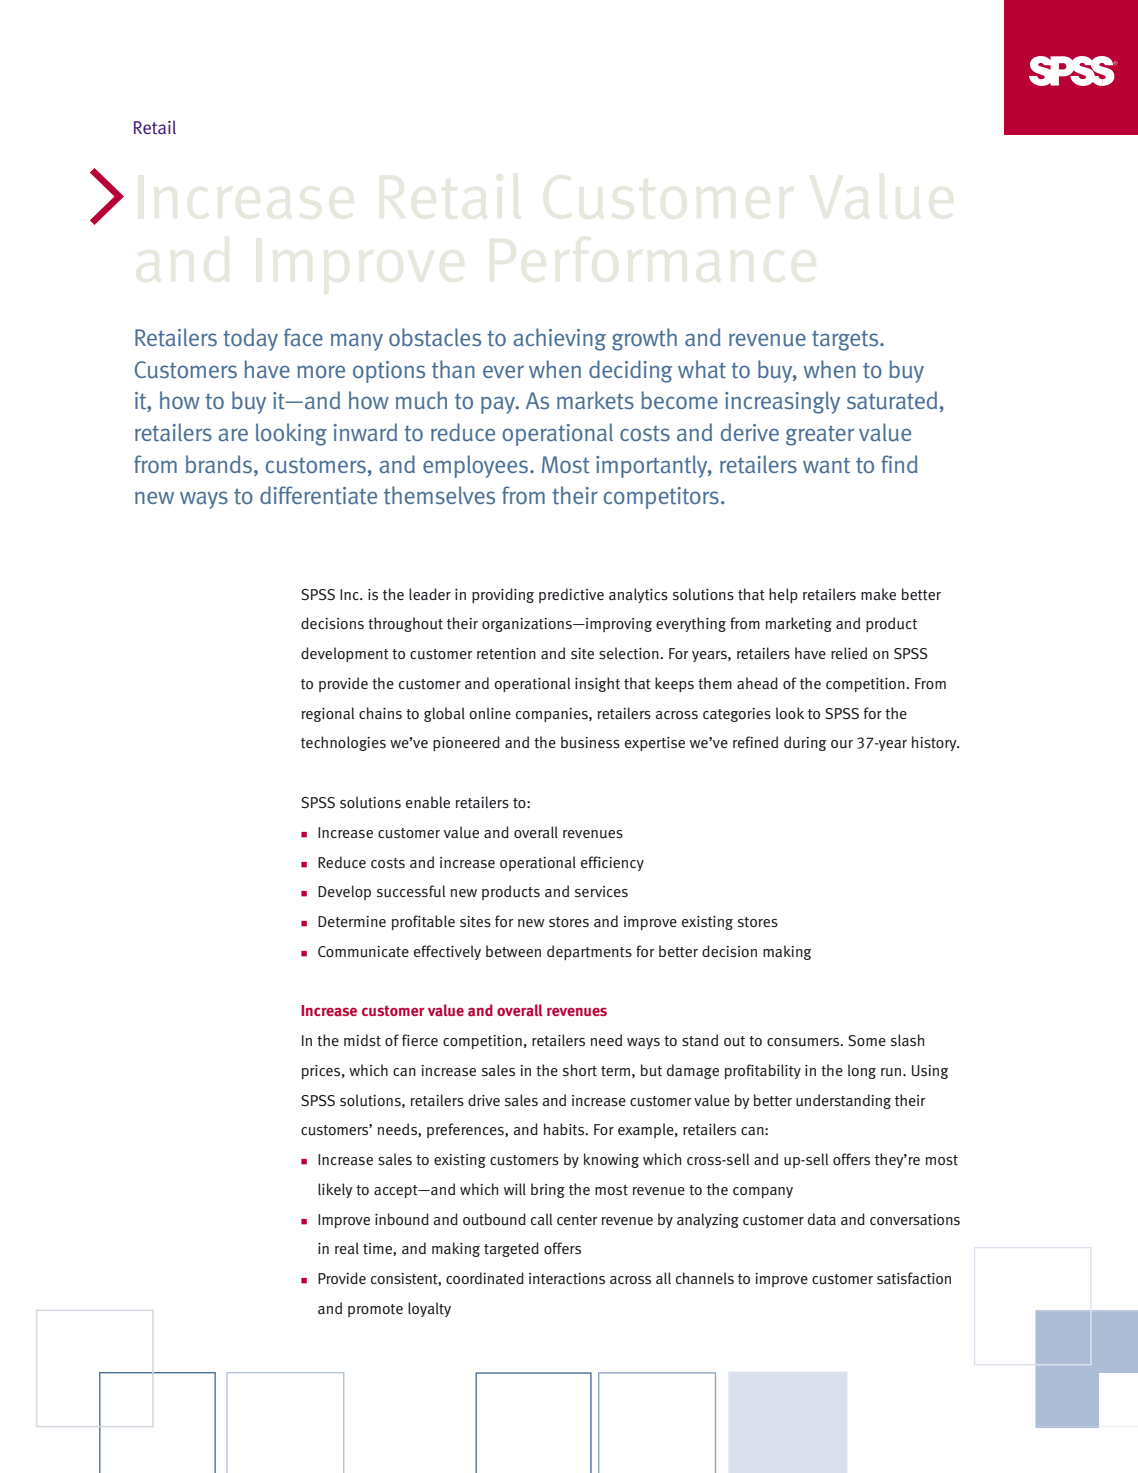 The image size is (1138, 1473). What do you see at coordinates (363, 952) in the page?
I see `Communicate` at bounding box center [363, 952].
